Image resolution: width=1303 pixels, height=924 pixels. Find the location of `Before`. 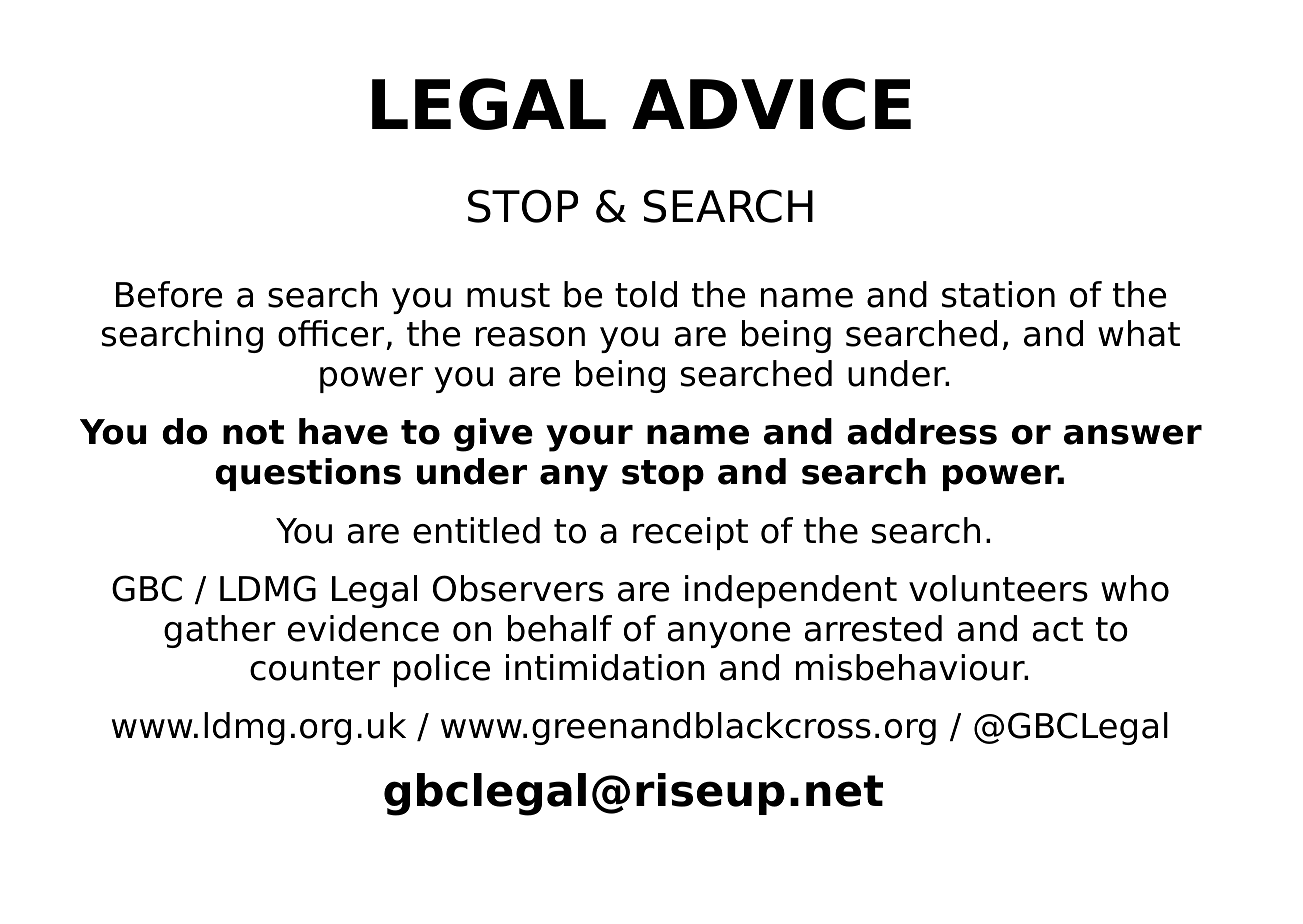

Before is located at coordinates (169, 294).
